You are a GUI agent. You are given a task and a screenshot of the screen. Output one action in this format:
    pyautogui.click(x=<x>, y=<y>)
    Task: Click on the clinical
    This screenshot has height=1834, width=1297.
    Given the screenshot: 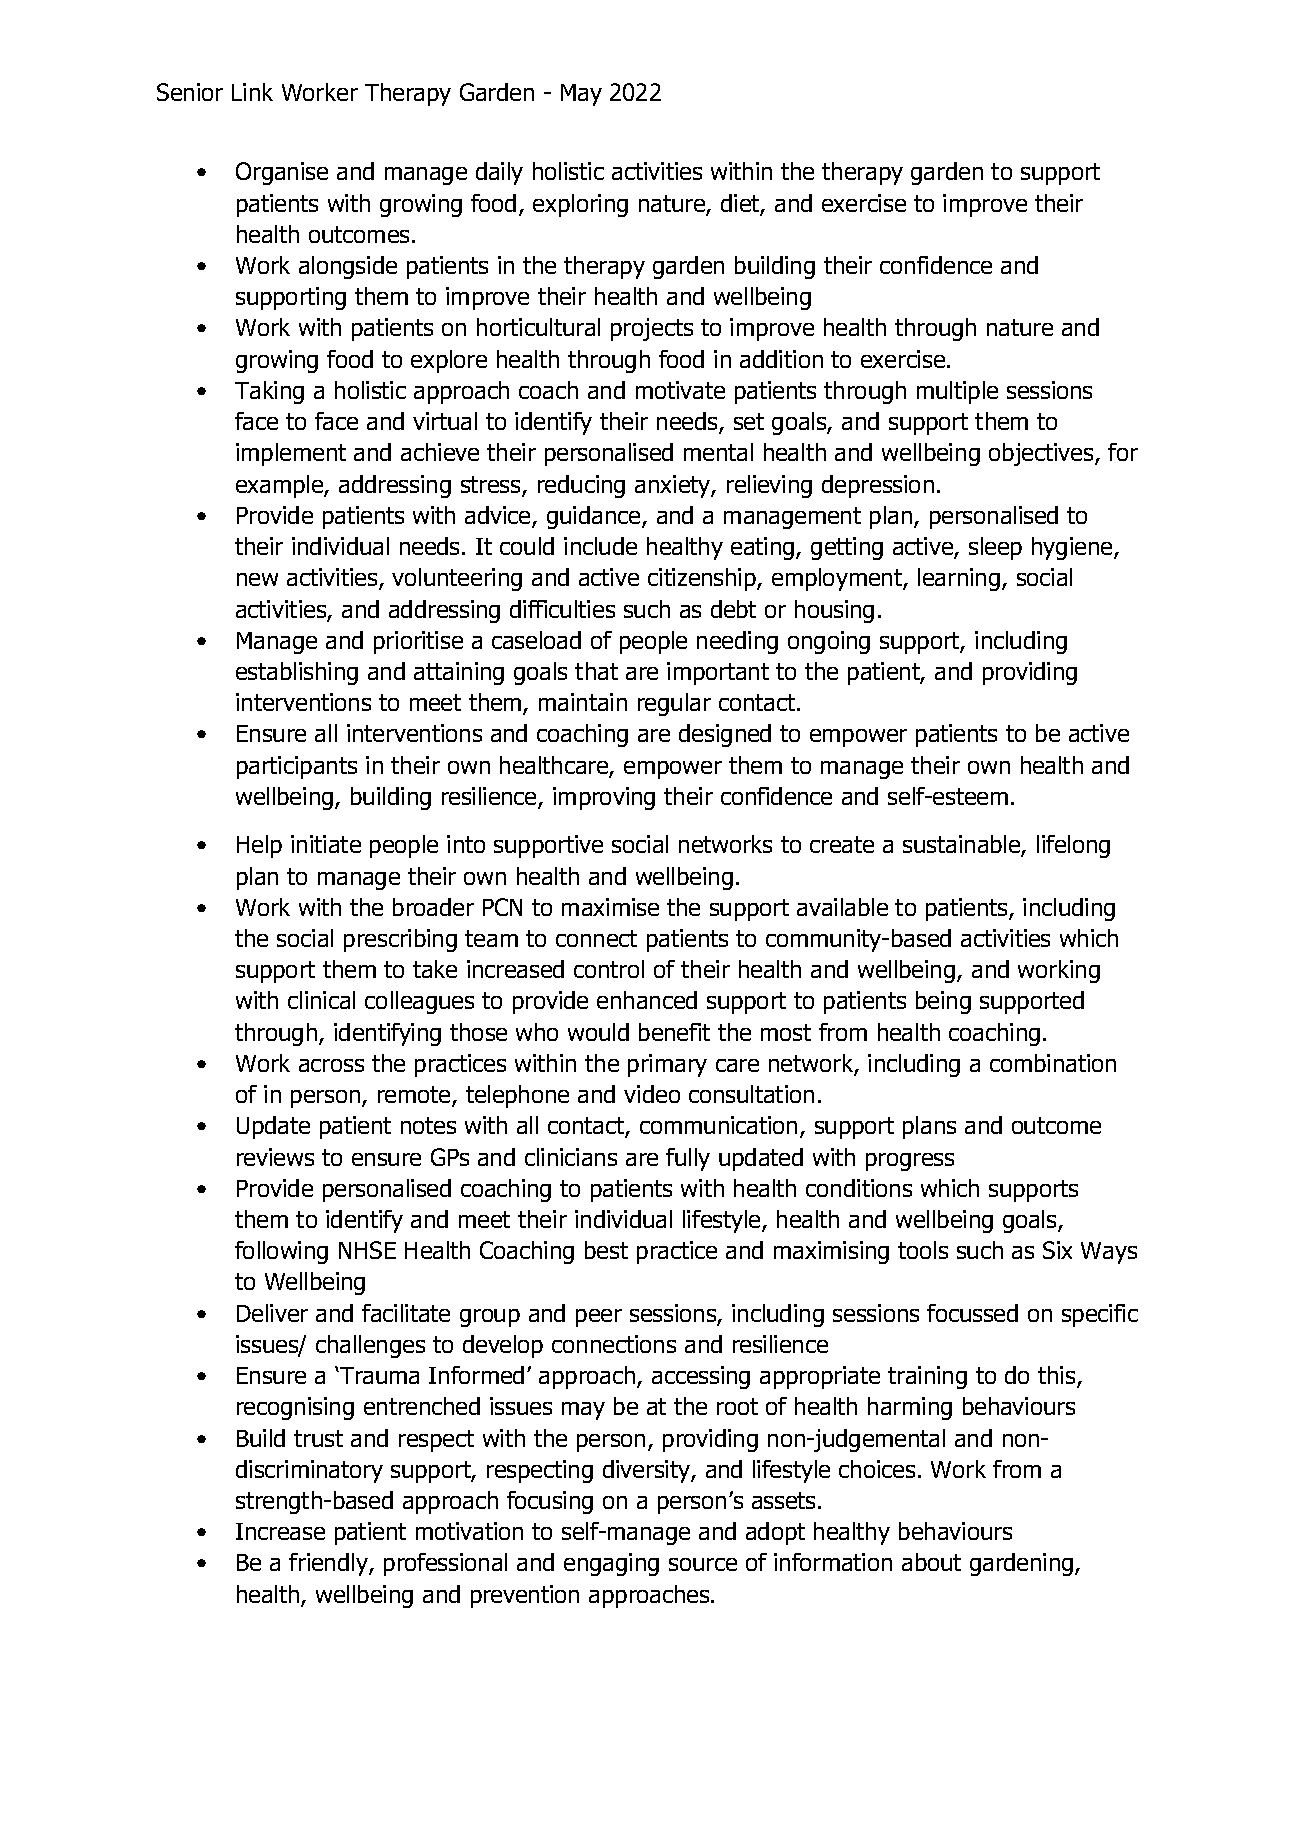 What is the action you would take?
    pyautogui.click(x=321, y=1000)
